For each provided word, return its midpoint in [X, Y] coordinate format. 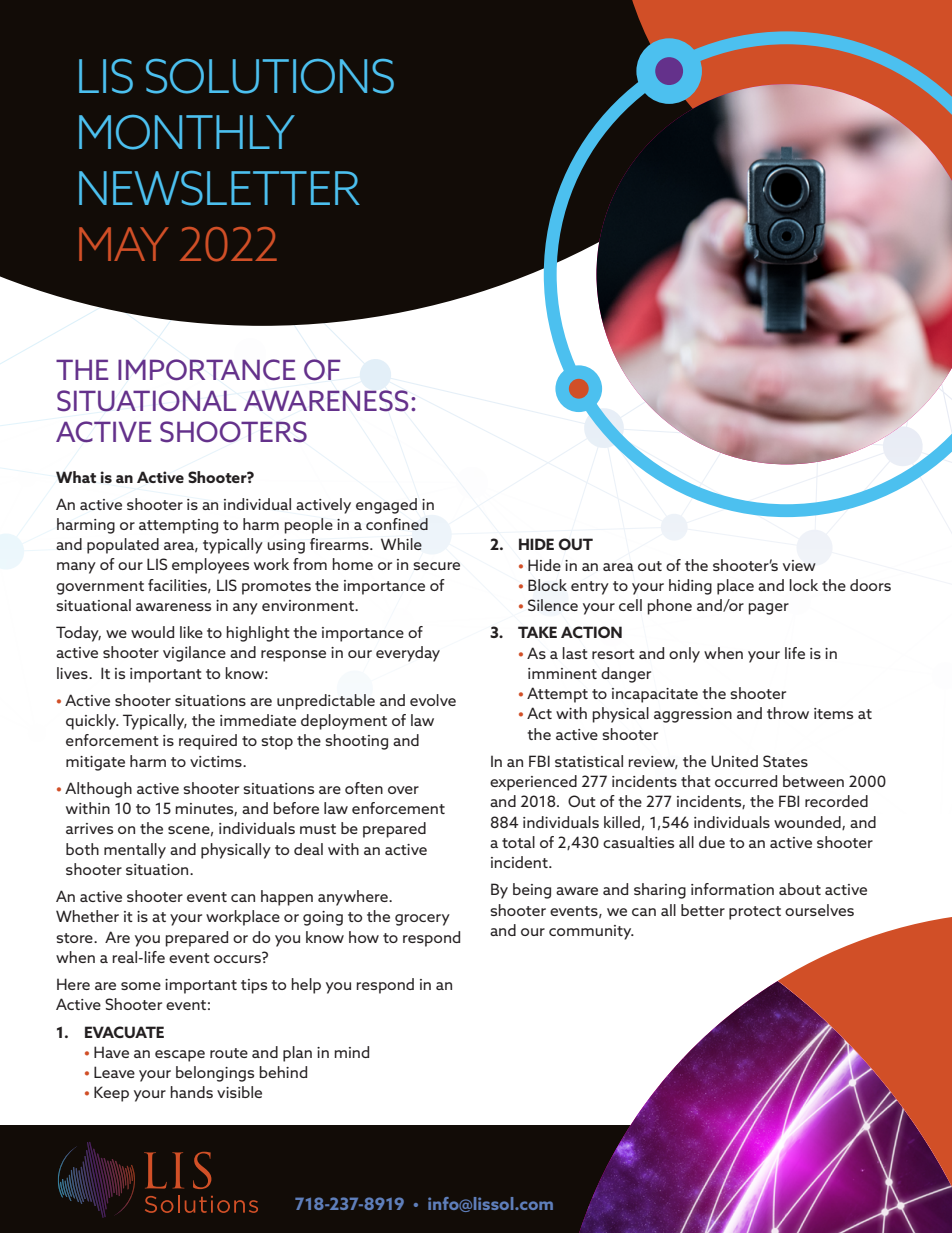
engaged [386, 506]
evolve [433, 700]
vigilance [194, 654]
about [800, 889]
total [518, 842]
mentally [135, 851]
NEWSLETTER [219, 188]
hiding [690, 587]
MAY [123, 244]
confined [397, 524]
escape [180, 1056]
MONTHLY [187, 132]
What [76, 477]
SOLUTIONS [270, 76]
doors [870, 585]
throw [788, 713]
